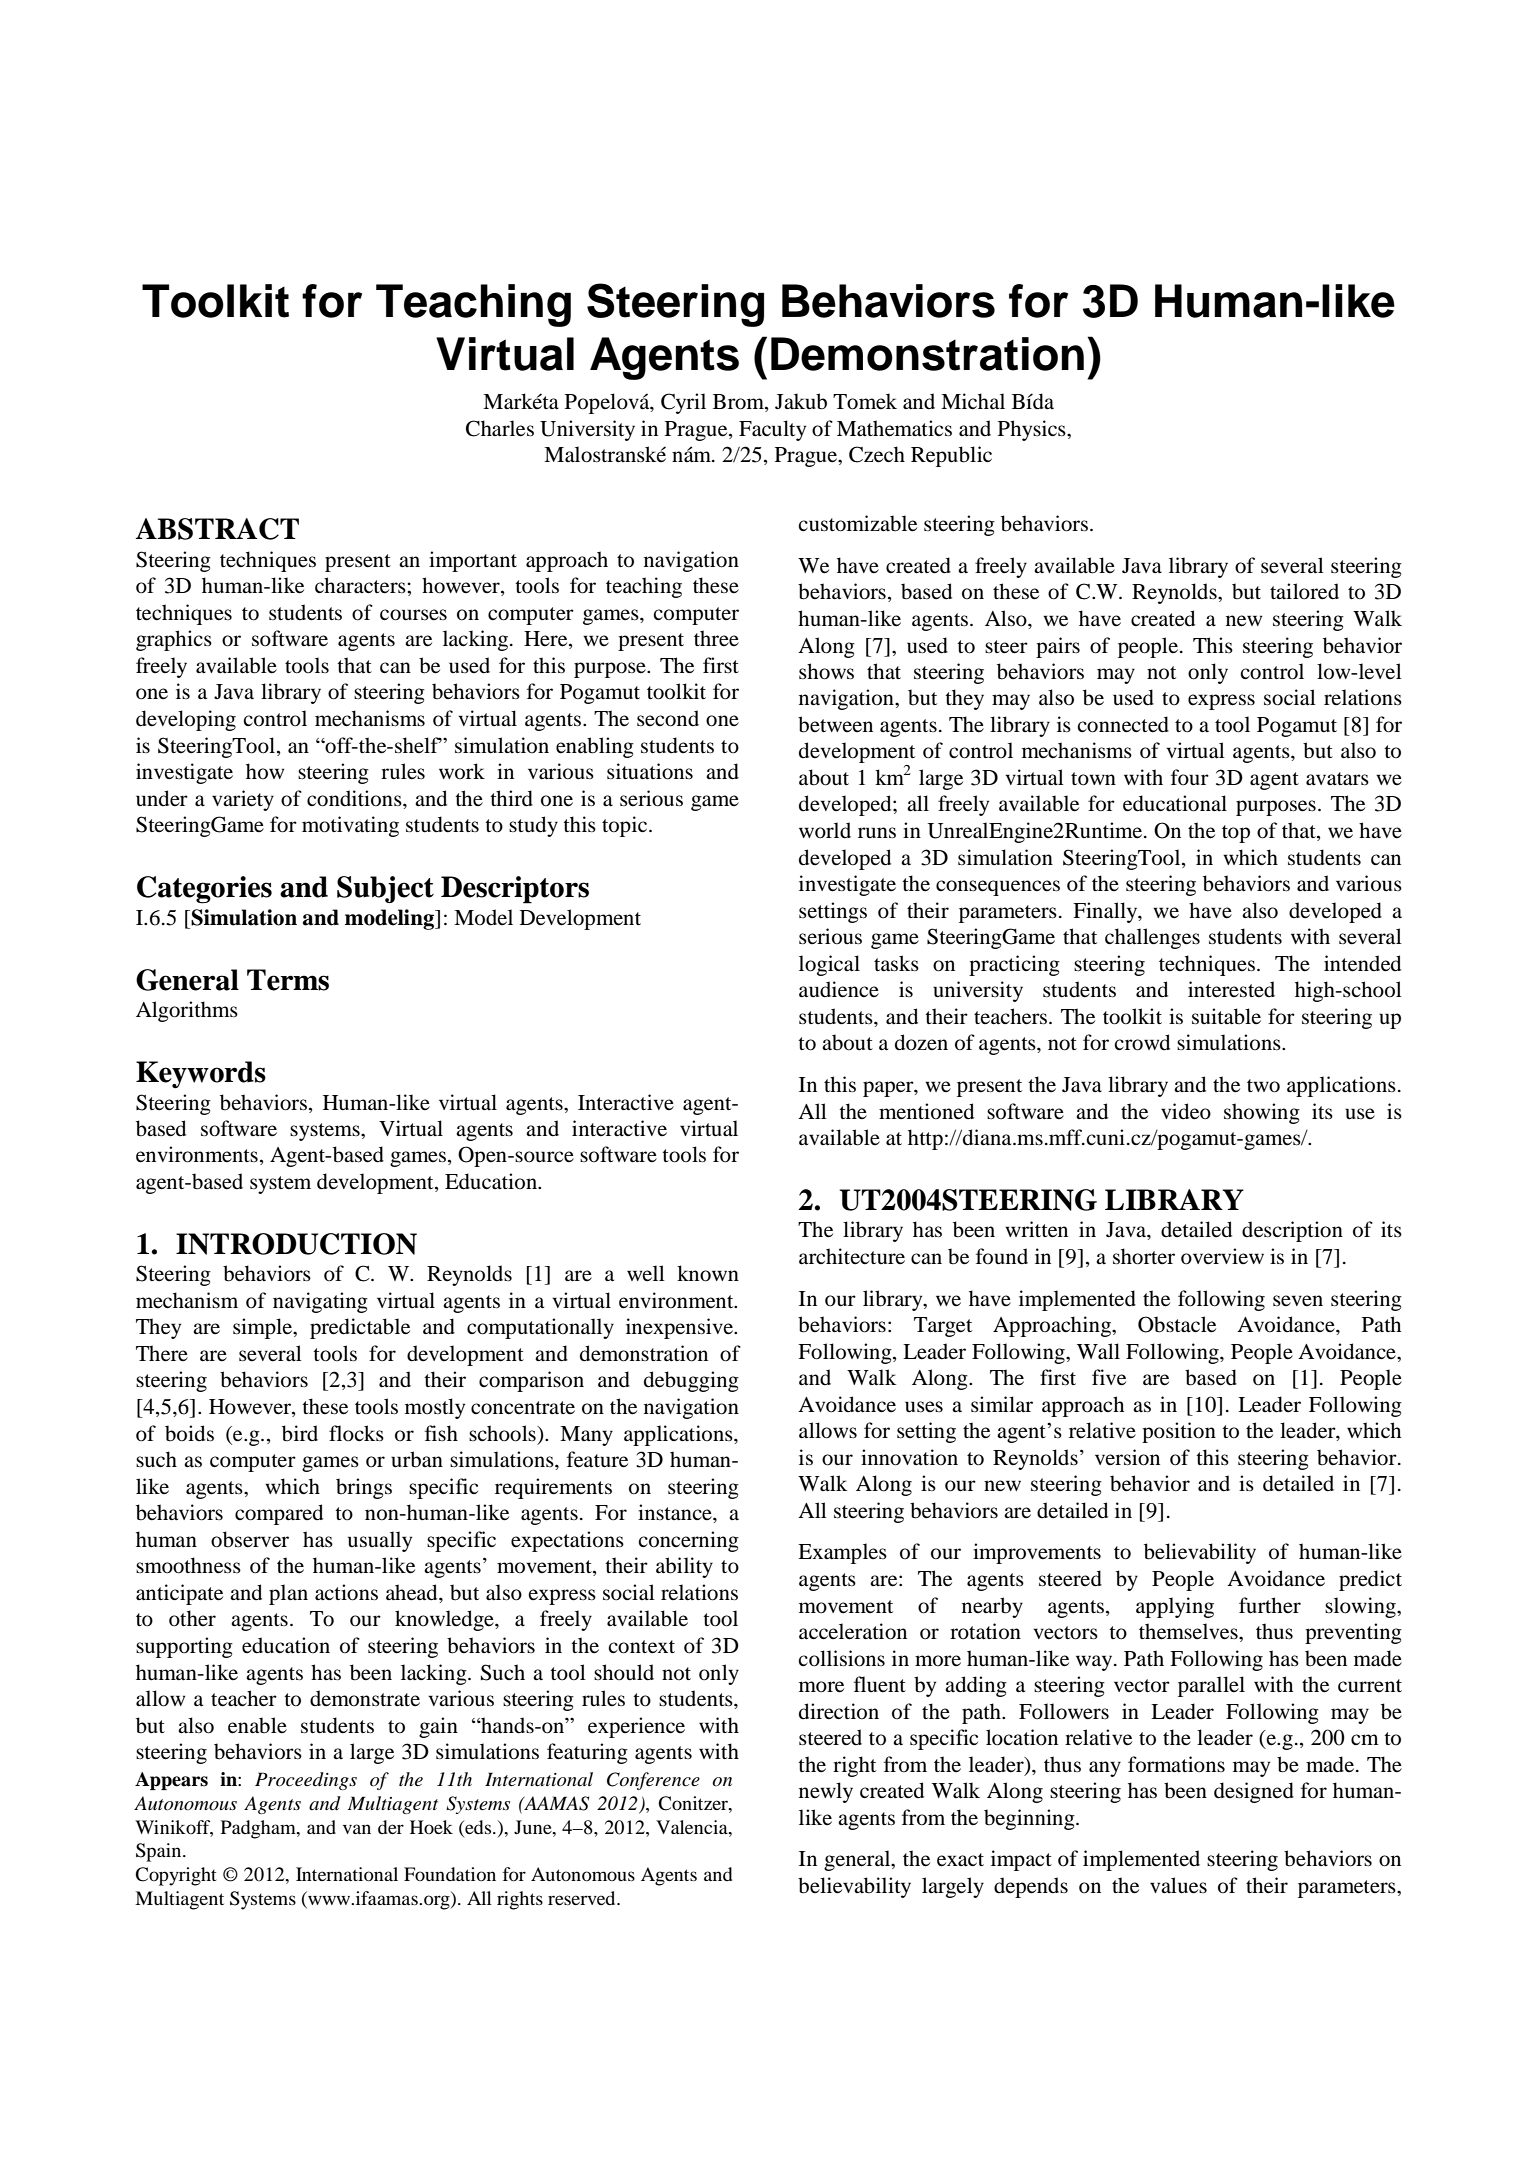 The width and height of the screenshot is (1536, 2174). What do you see at coordinates (385, 889) in the screenshot?
I see `Subject` at bounding box center [385, 889].
